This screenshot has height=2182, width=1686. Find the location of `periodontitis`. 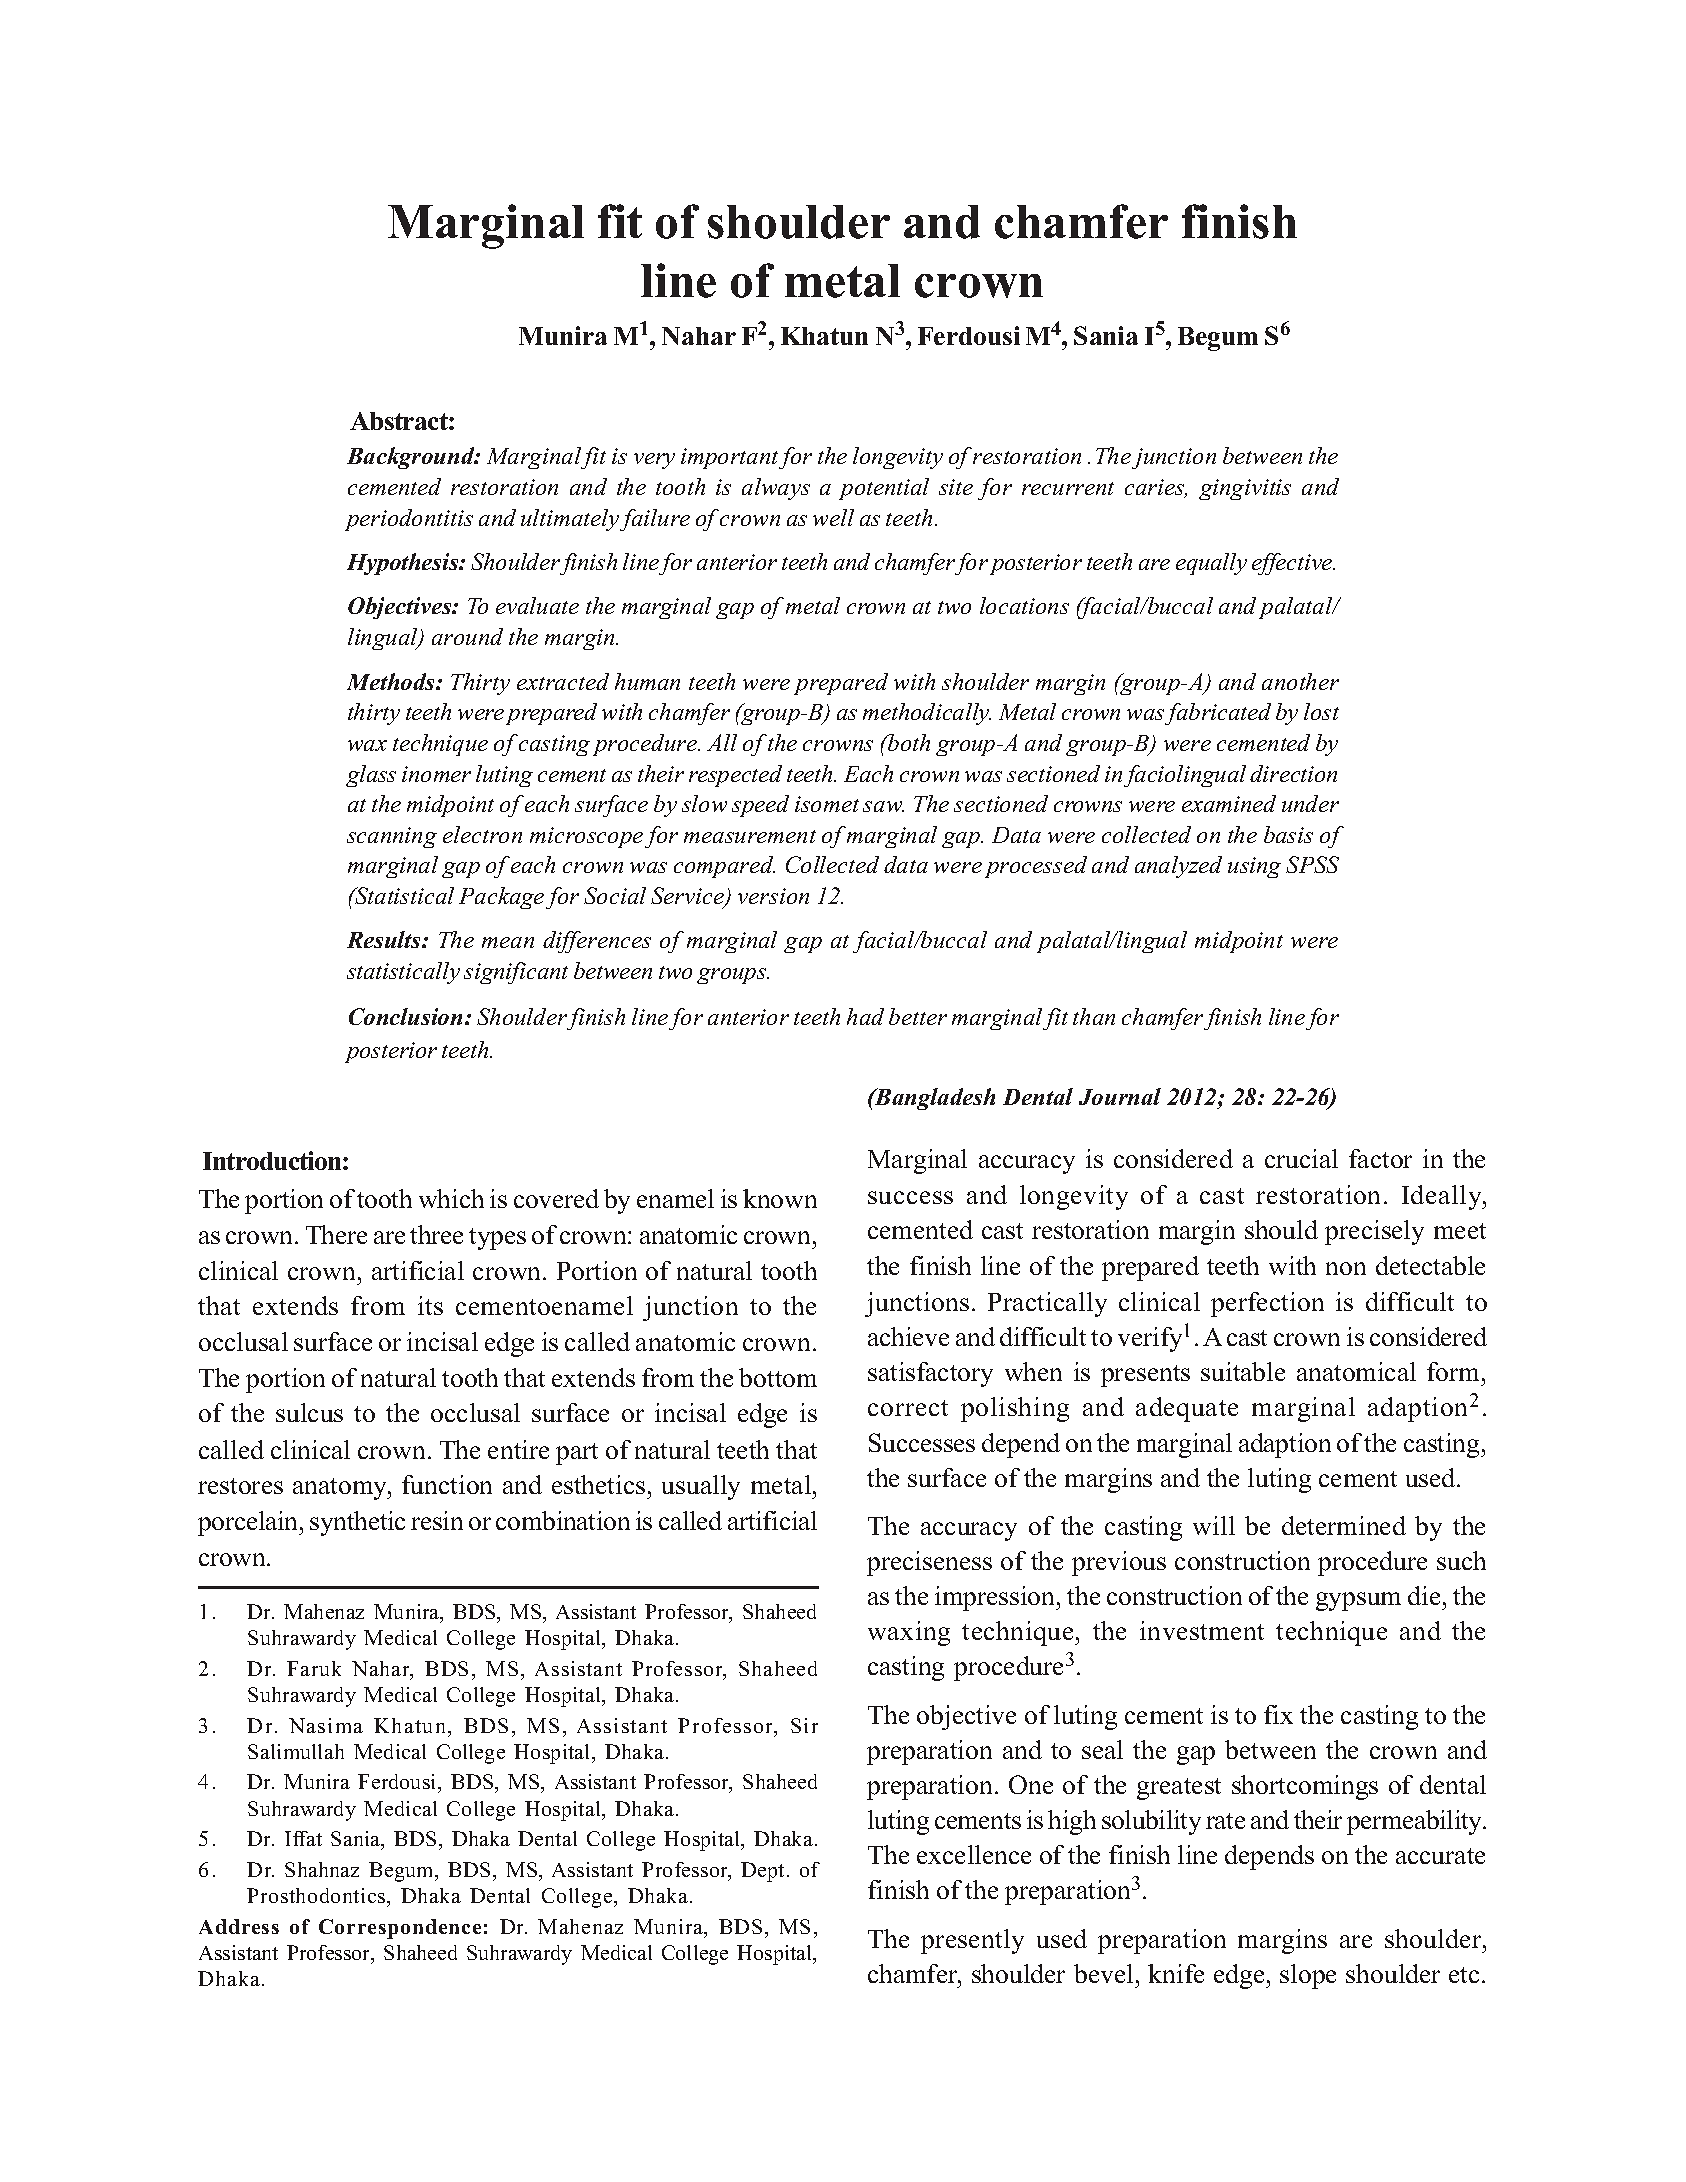

periodontitis is located at coordinates (409, 520).
